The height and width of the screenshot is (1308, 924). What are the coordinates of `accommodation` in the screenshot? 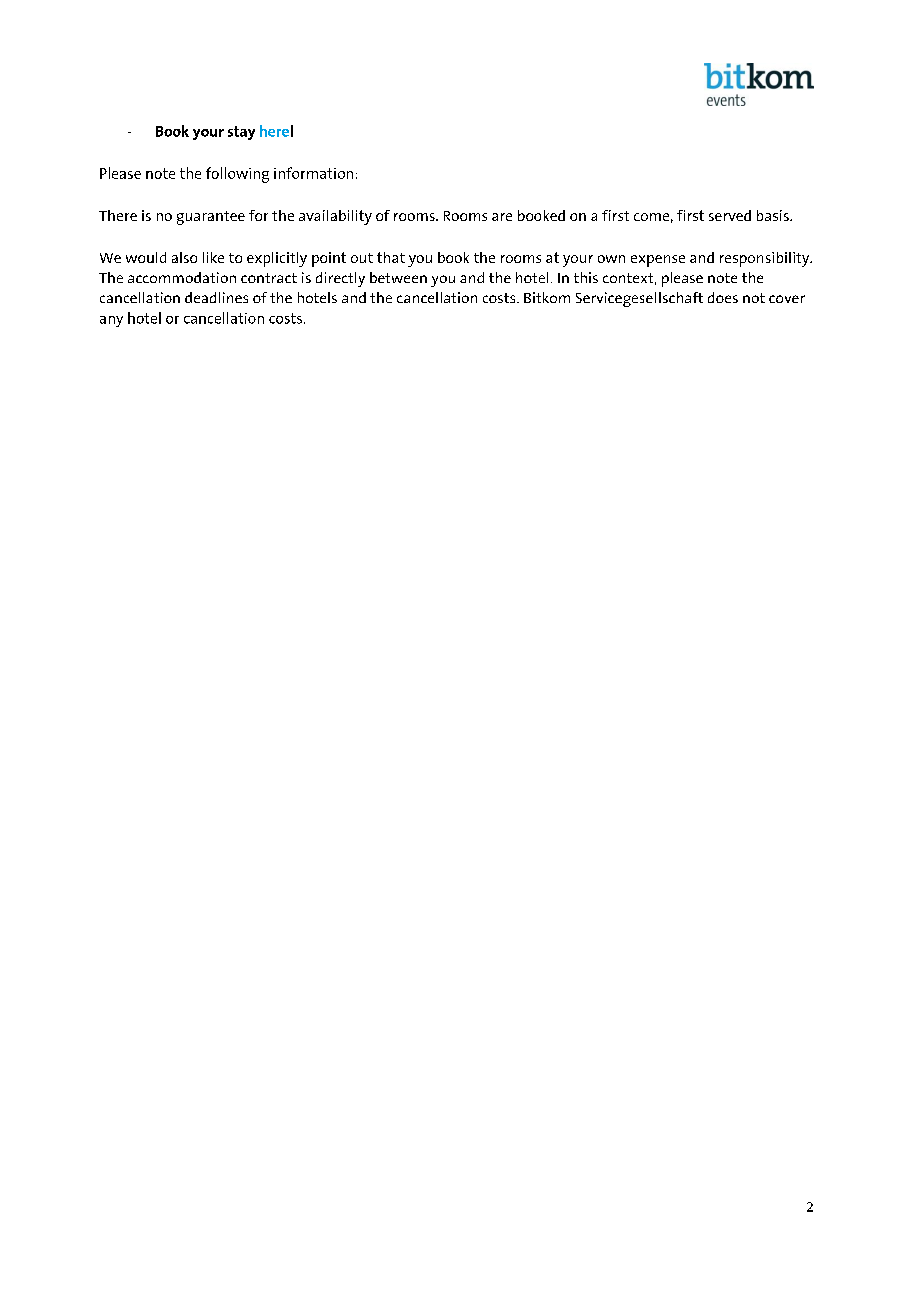 It's located at (182, 277).
